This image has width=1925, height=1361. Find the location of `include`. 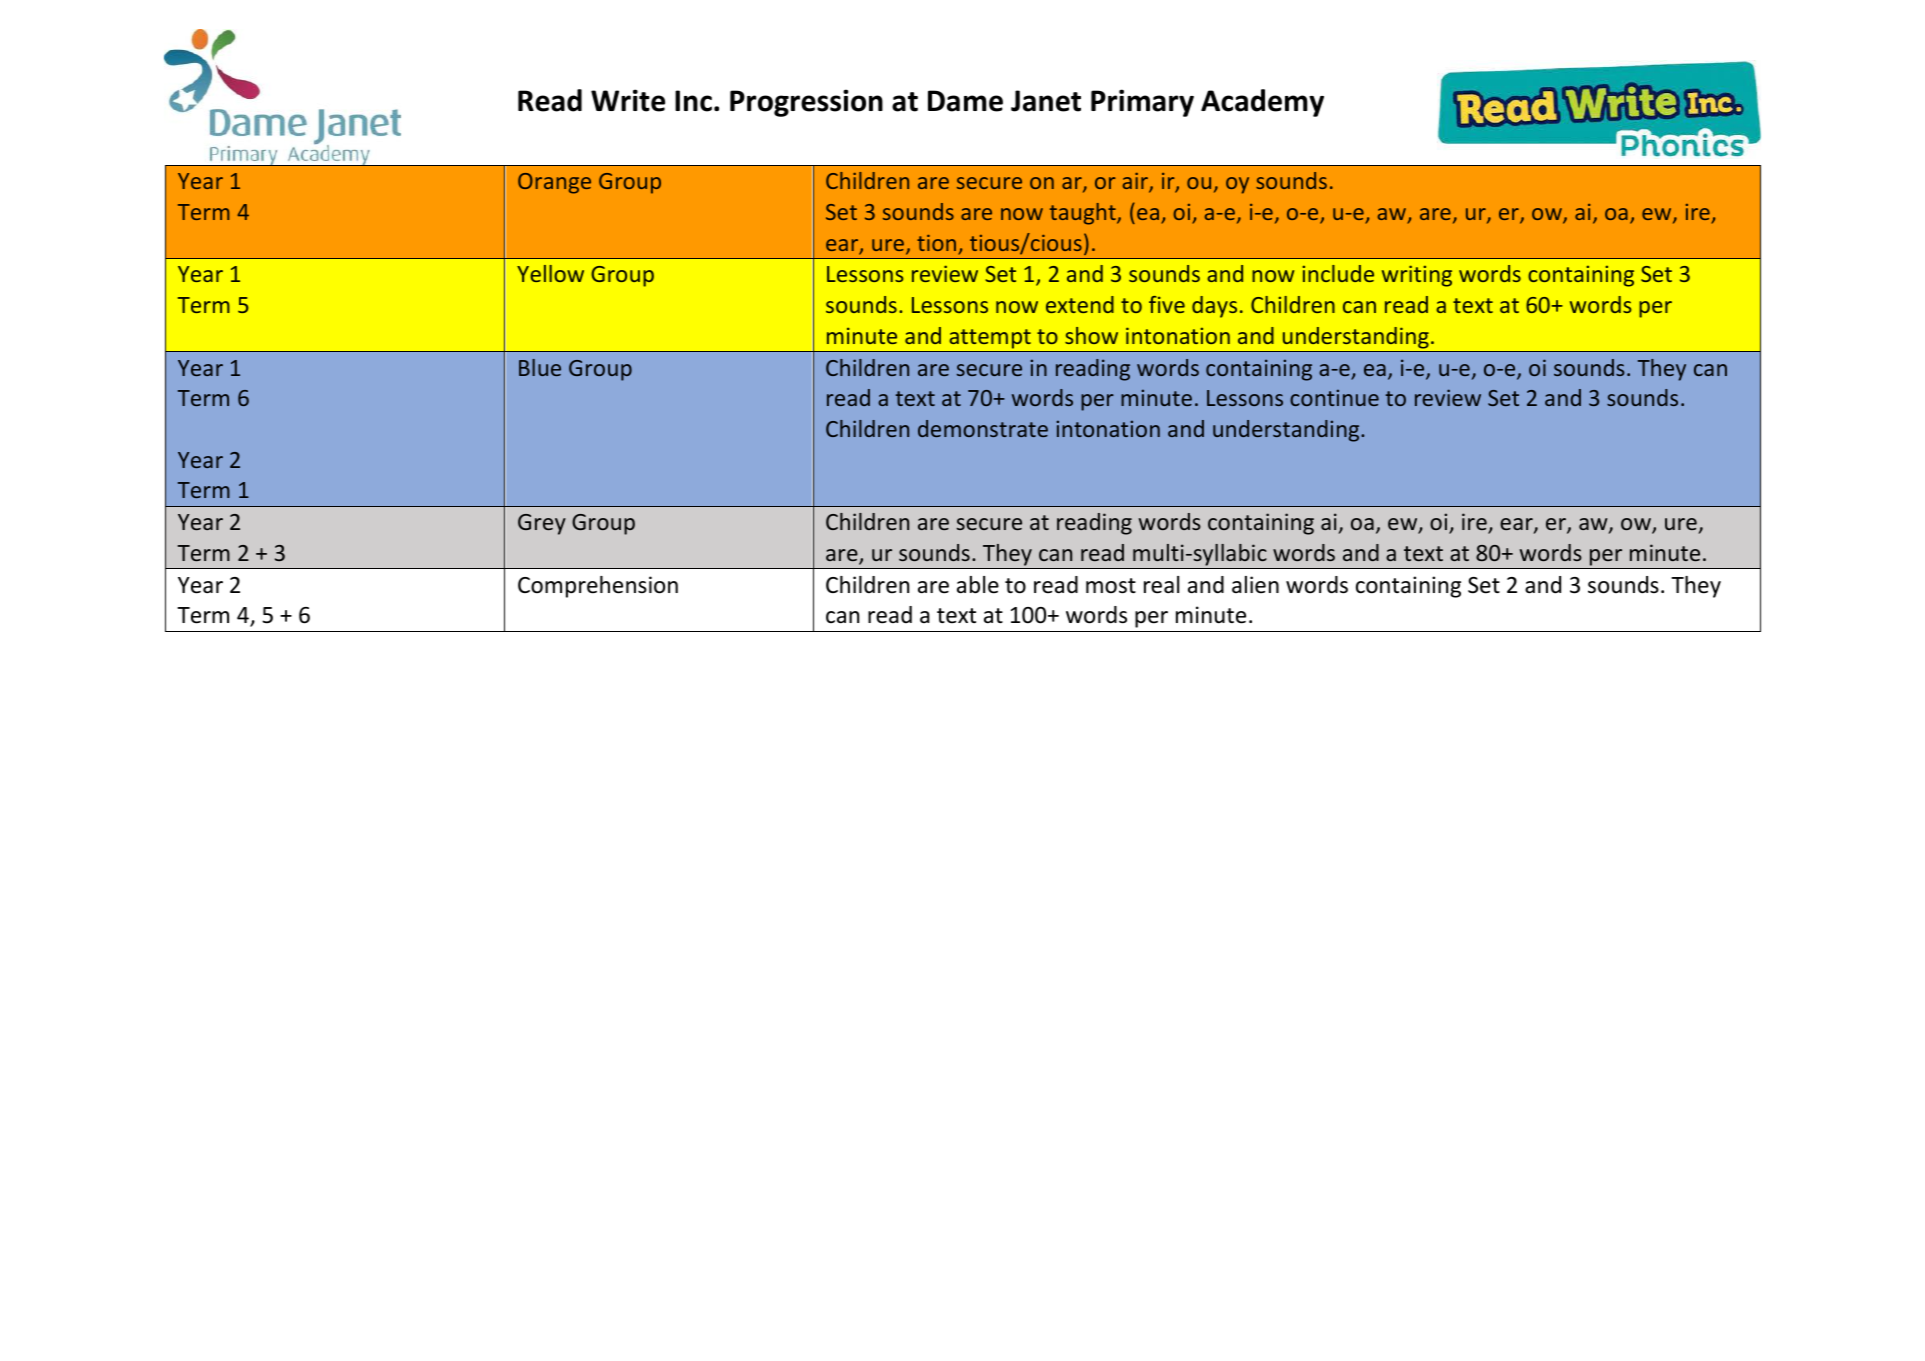

include is located at coordinates (1338, 273).
